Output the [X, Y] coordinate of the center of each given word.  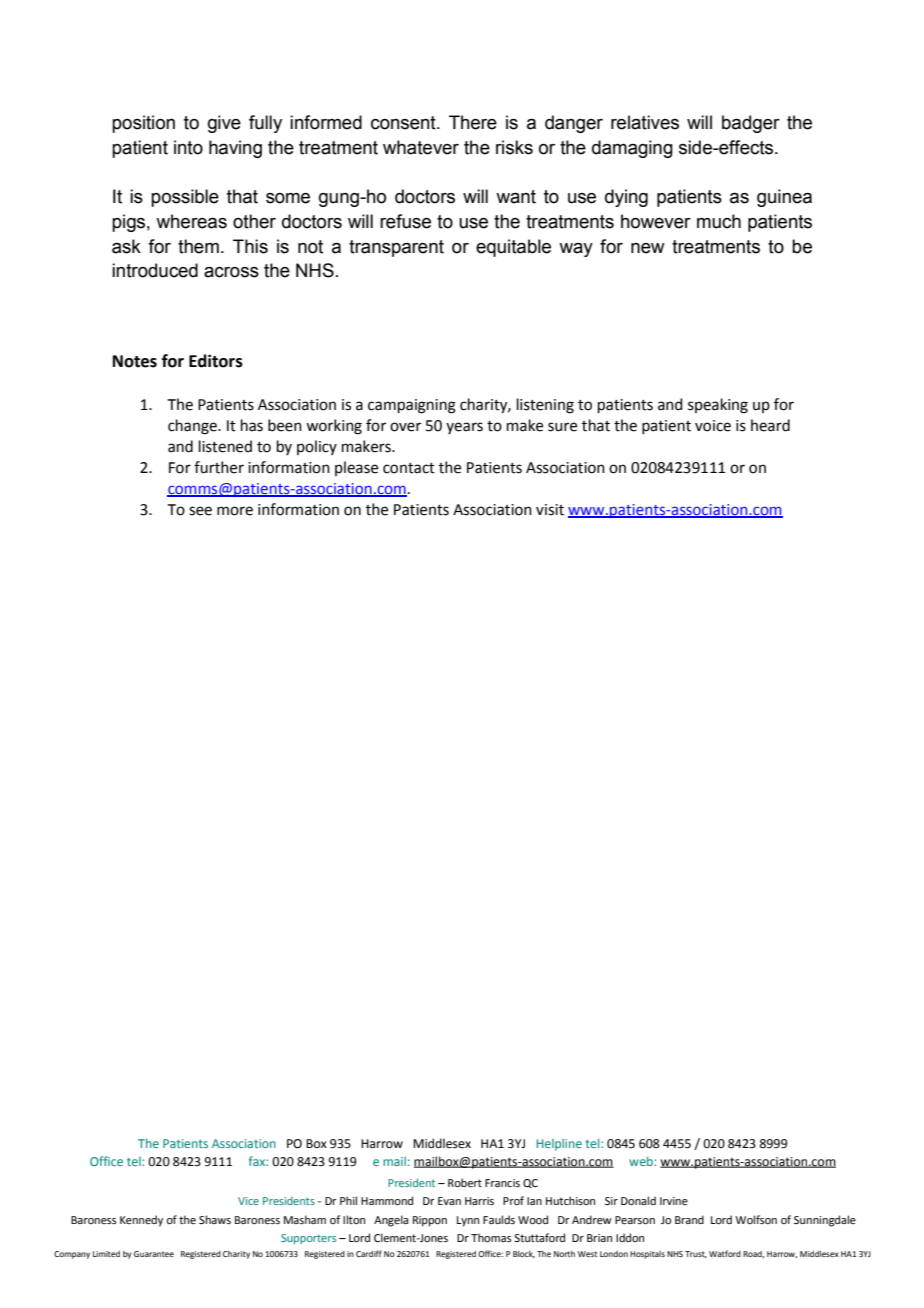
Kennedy [141, 1221]
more [235, 511]
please [356, 468]
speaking [718, 406]
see [200, 511]
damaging [632, 149]
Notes [135, 361]
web [642, 1161]
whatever [421, 147]
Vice [248, 1201]
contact [409, 468]
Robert [465, 1182]
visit [550, 510]
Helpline [559, 1144]
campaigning [412, 406]
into [188, 147]
